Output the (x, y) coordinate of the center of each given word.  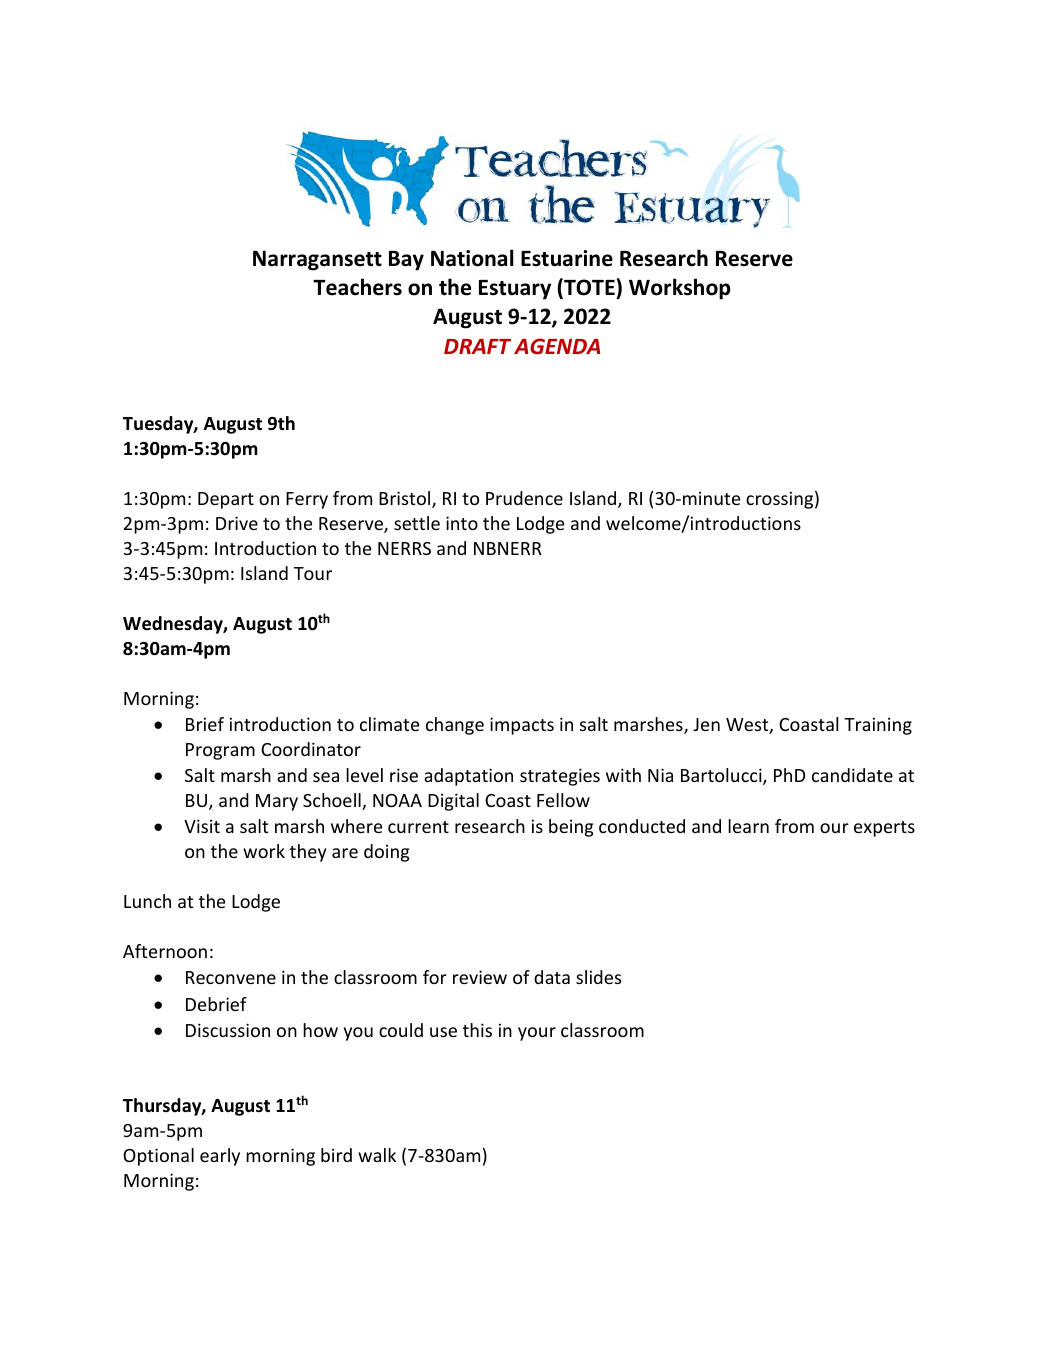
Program (220, 751)
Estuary (515, 290)
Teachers (357, 287)
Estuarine (567, 258)
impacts (522, 726)
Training (878, 726)
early (220, 1157)
